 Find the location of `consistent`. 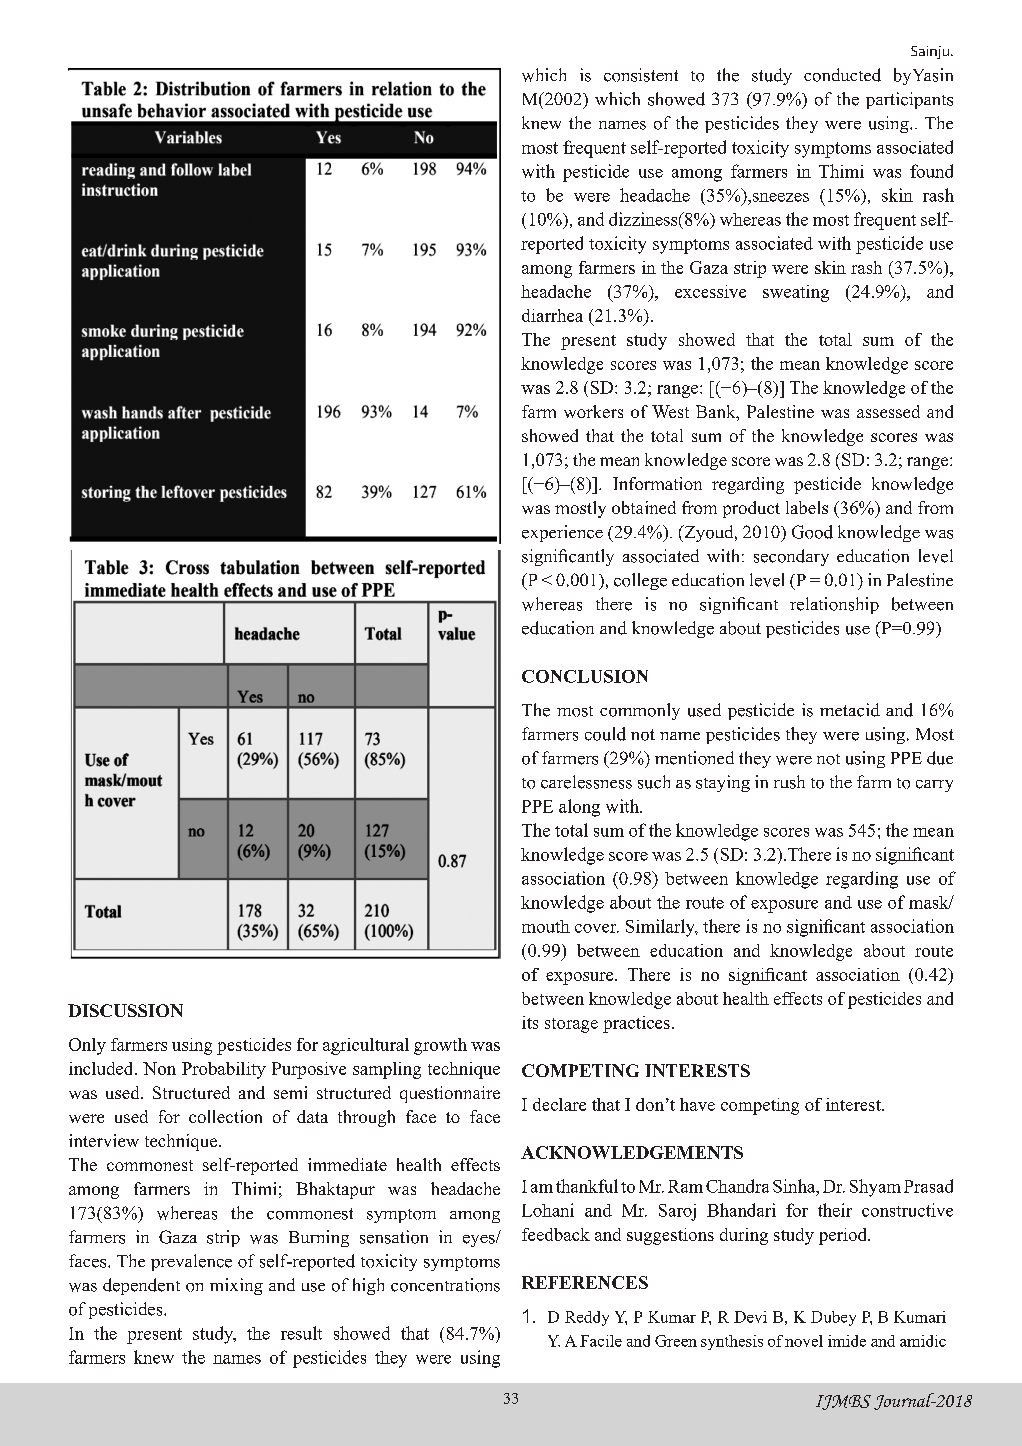

consistent is located at coordinates (641, 75).
